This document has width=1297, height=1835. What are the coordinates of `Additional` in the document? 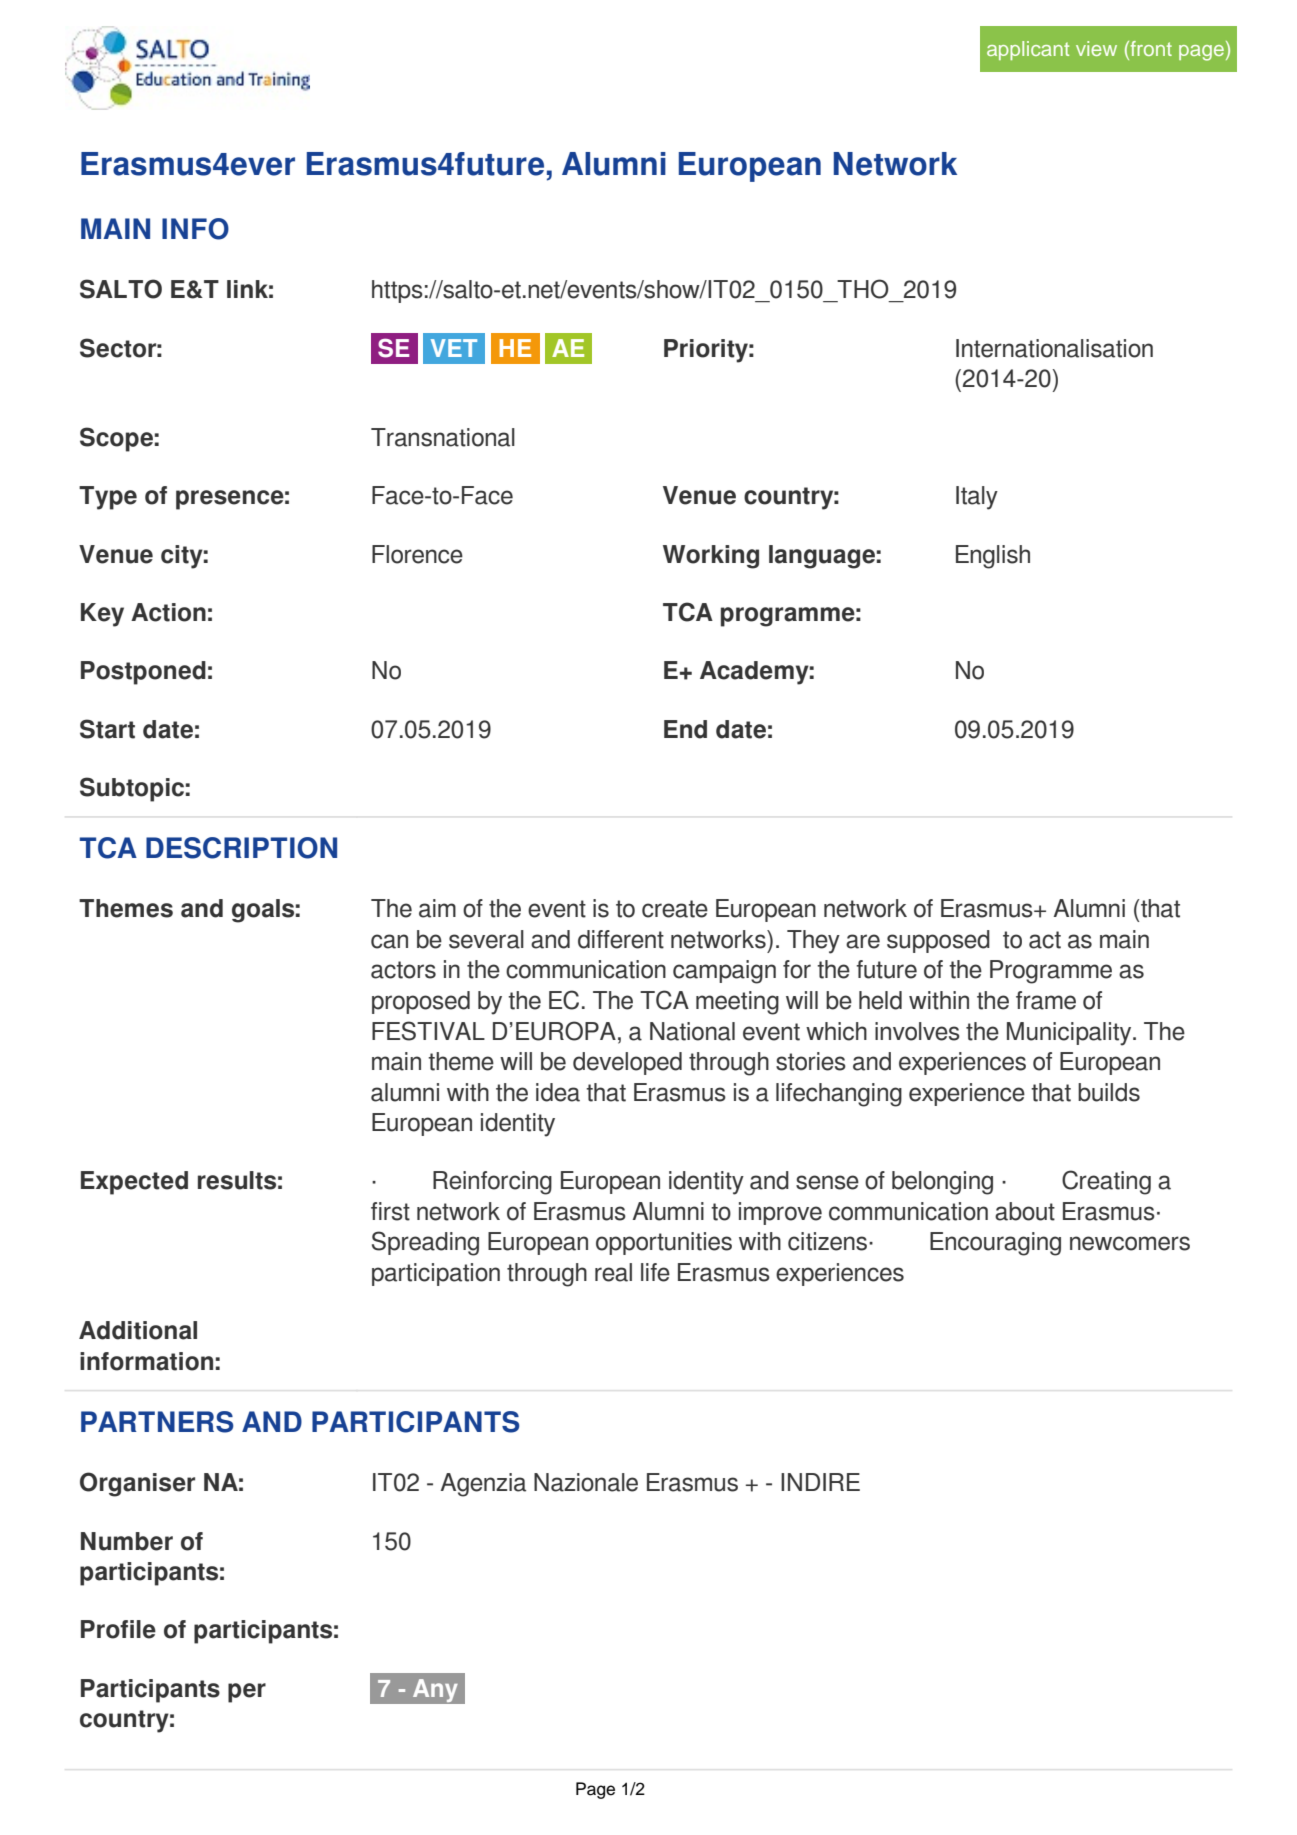 It's located at (138, 1330).
